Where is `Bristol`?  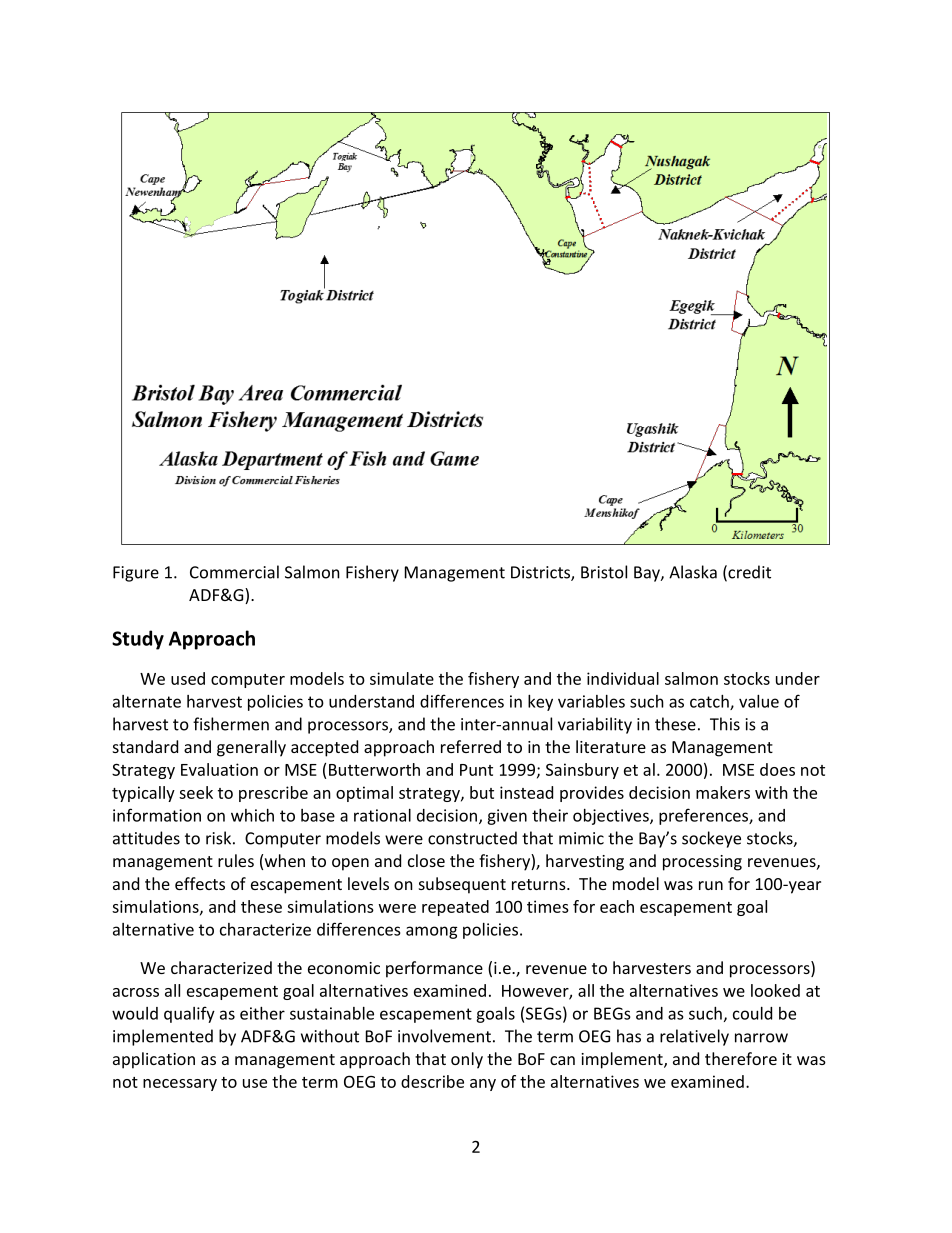 Bristol is located at coordinates (604, 572).
